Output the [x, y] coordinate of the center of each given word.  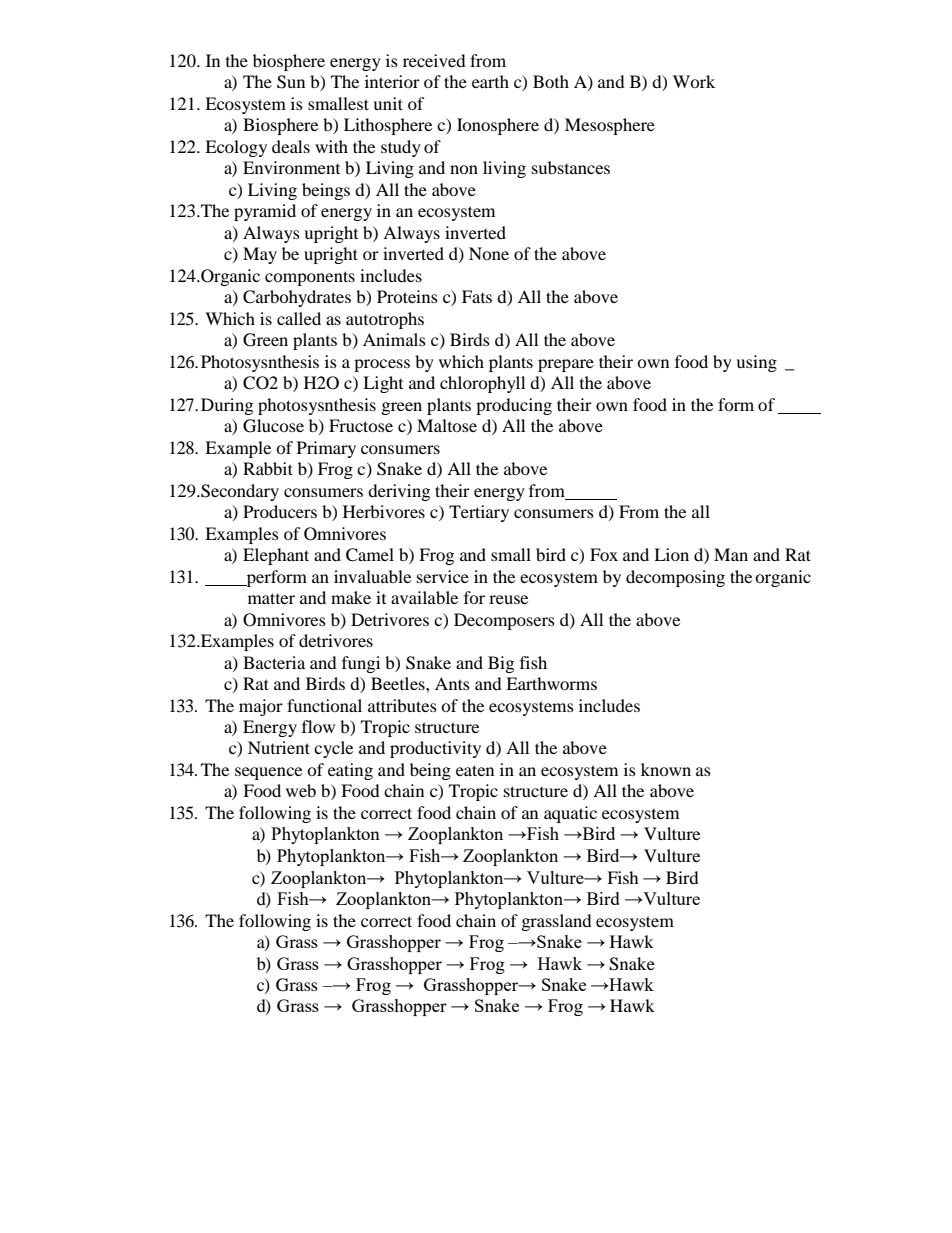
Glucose [273, 426]
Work [694, 81]
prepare [566, 365]
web [301, 790]
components [310, 278]
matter [271, 598]
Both [551, 81]
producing [514, 406]
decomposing [675, 578]
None [489, 253]
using [756, 363]
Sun [291, 82]
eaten [475, 770]
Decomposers [504, 621]
